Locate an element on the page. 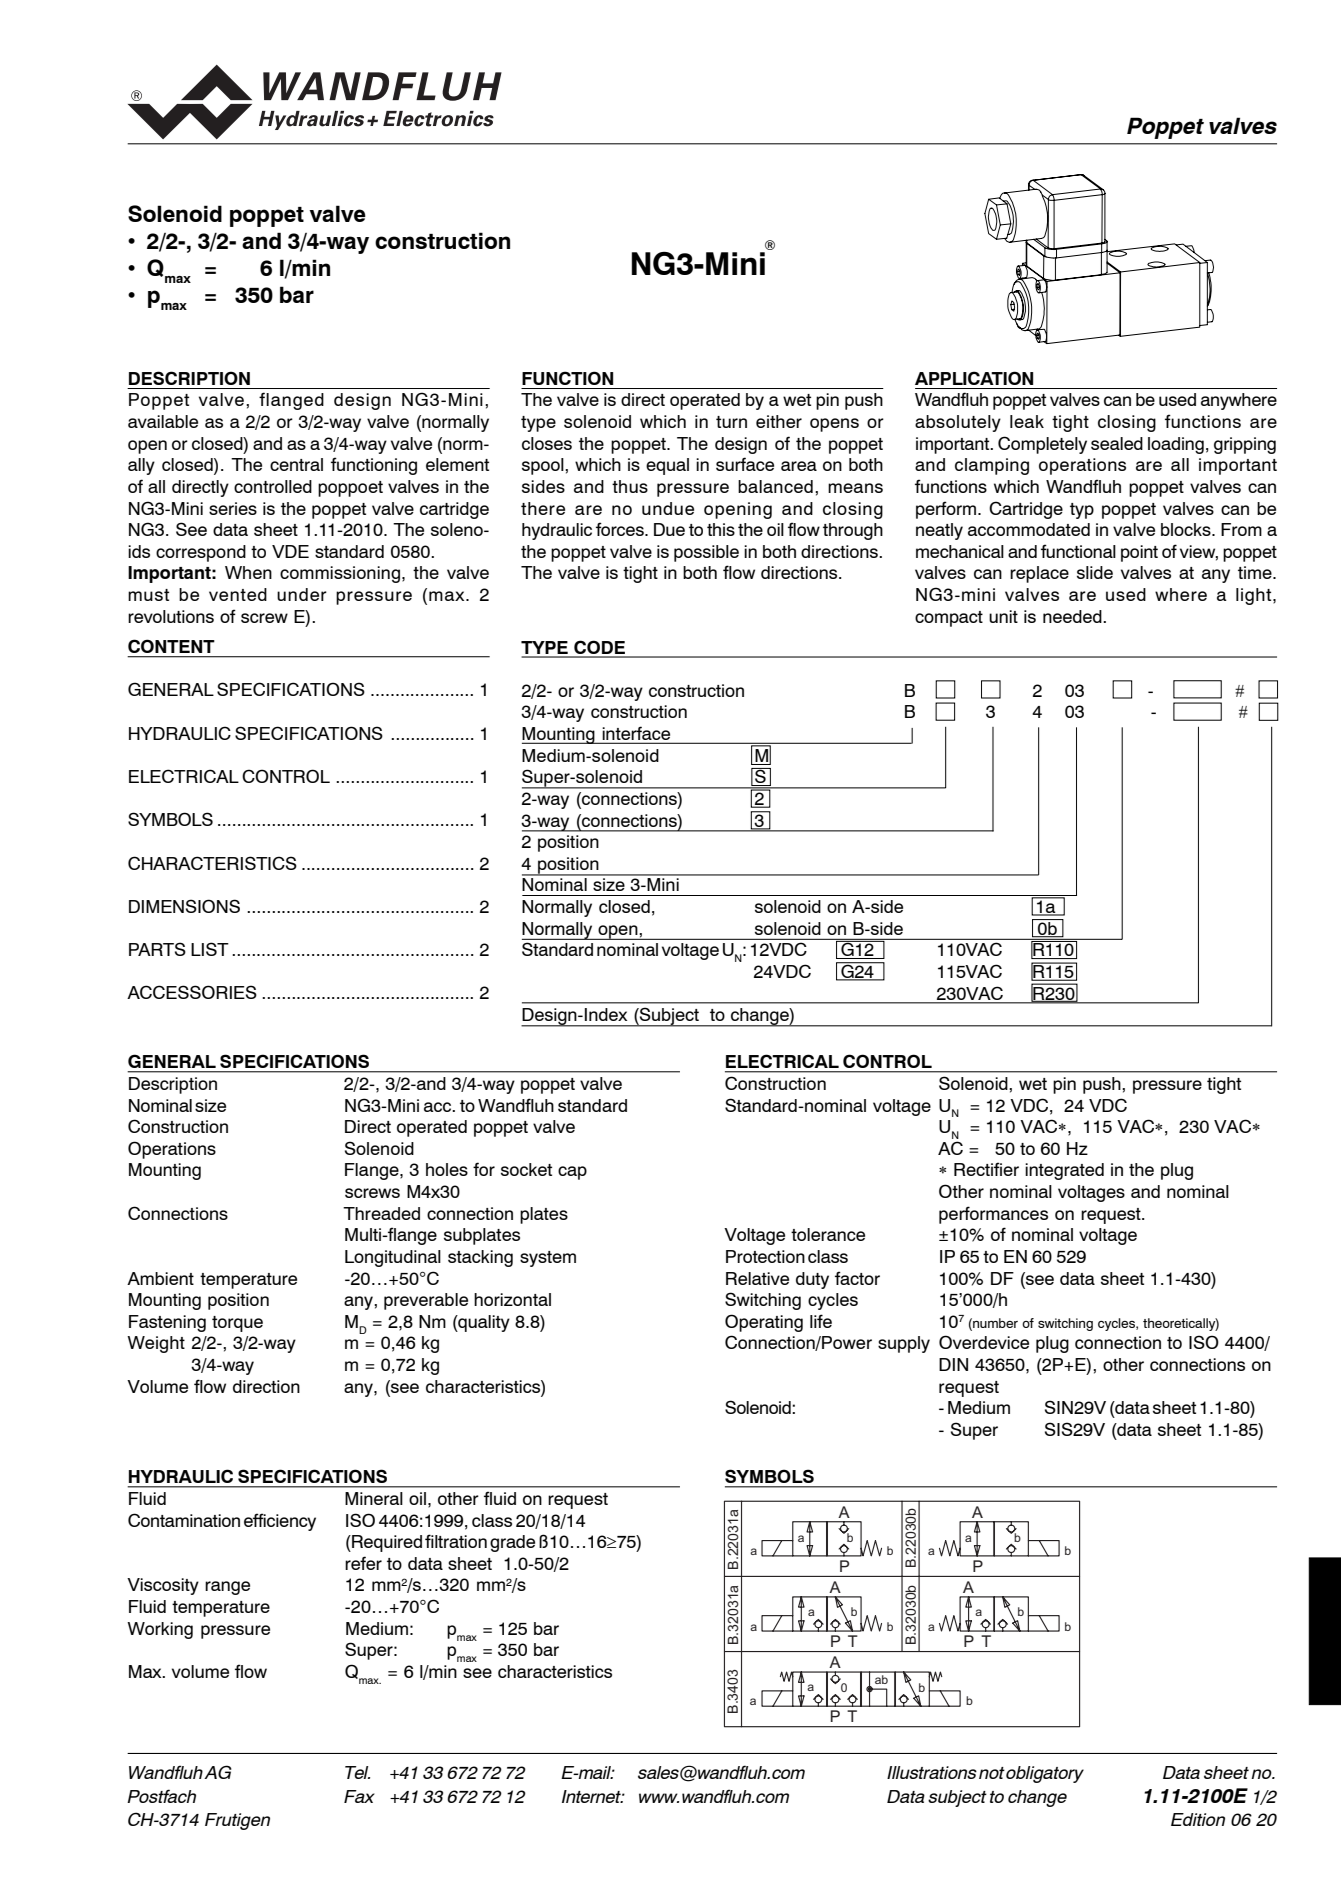 This image has width=1341, height=1897. ACCESSORIES is located at coordinates (192, 992).
